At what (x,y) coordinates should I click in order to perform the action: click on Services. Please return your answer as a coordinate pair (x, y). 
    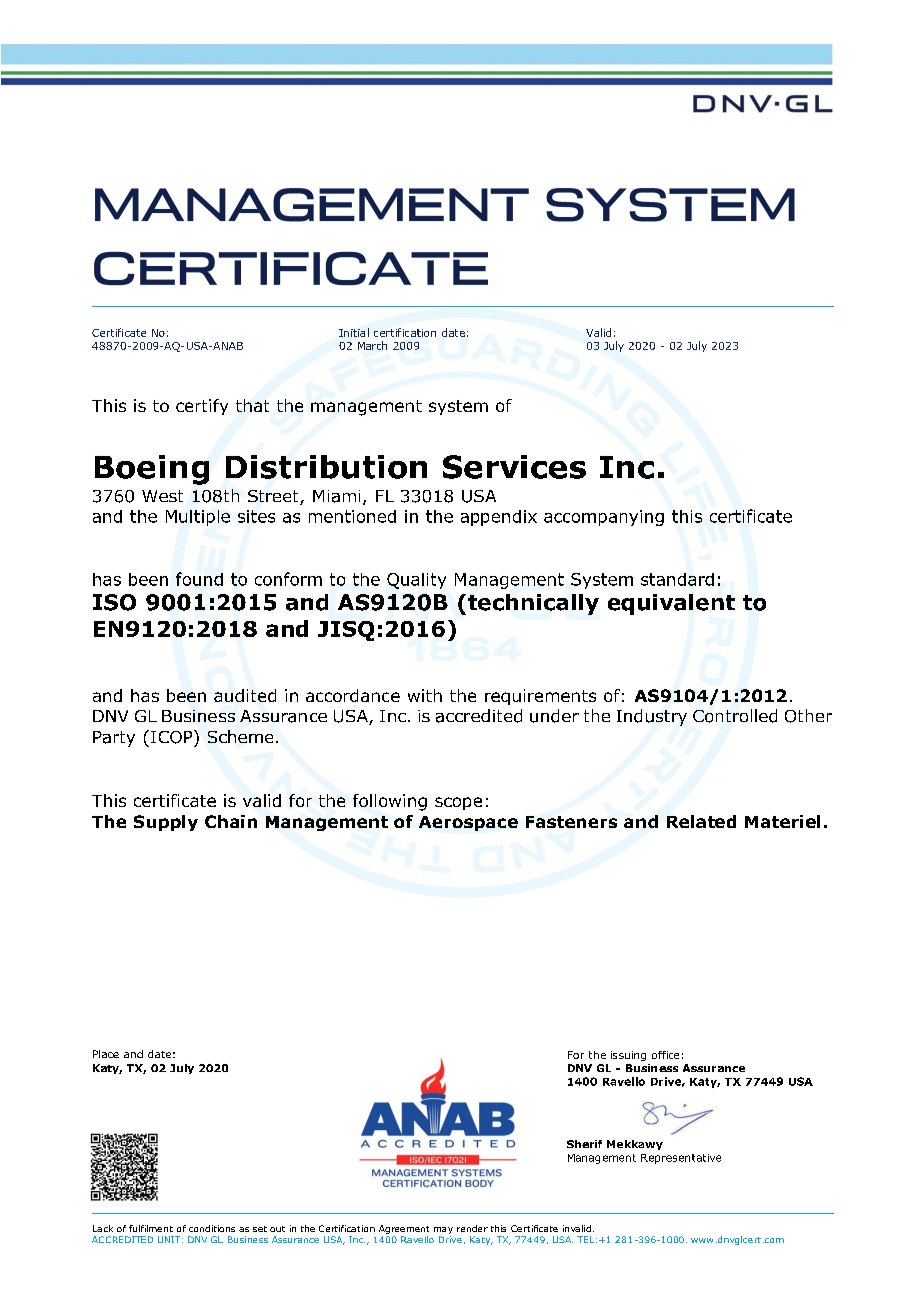
    Looking at the image, I should click on (514, 467).
